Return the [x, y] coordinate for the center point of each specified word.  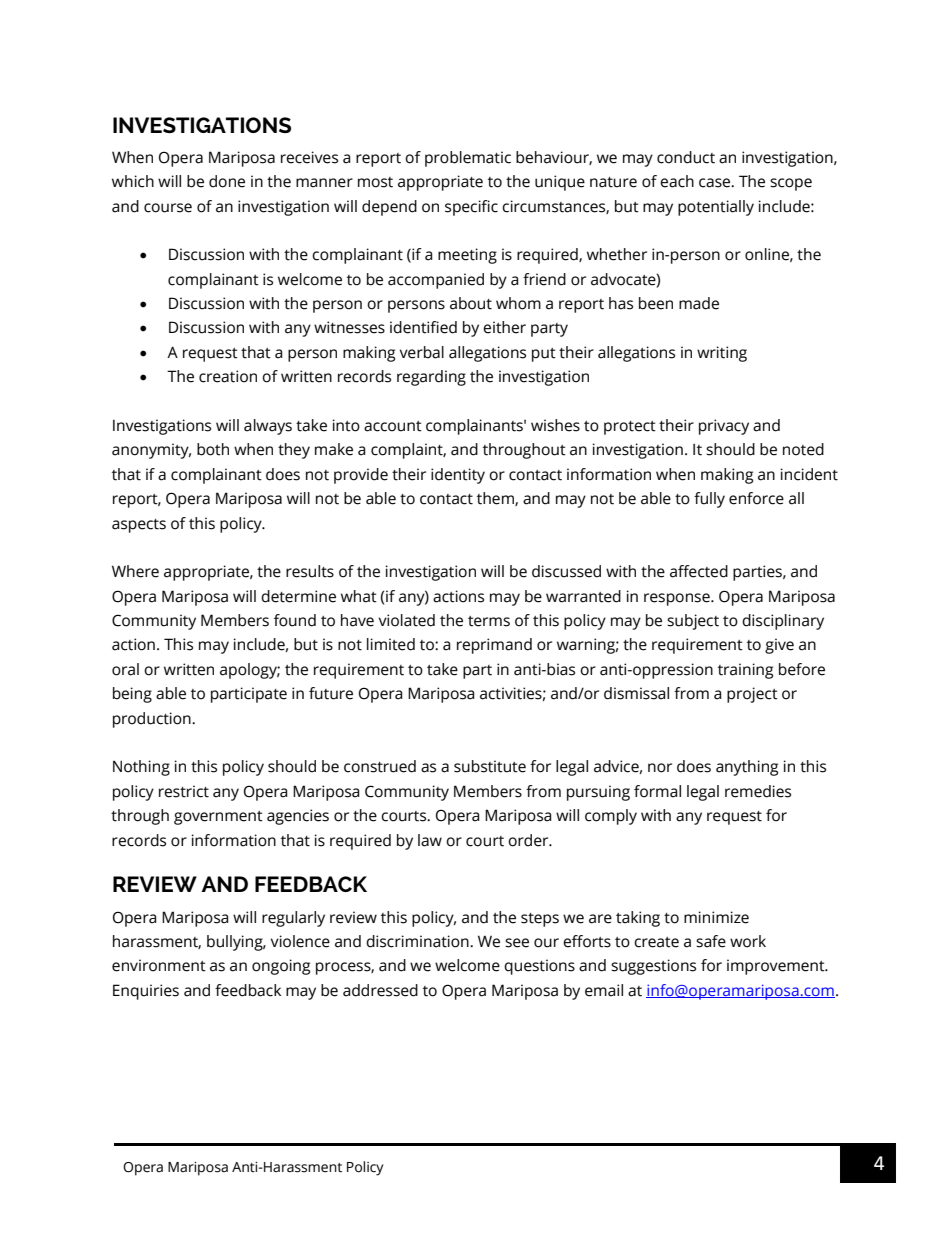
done [227, 181]
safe [711, 941]
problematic [468, 159]
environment [159, 965]
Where [135, 571]
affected [699, 571]
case [716, 183]
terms [489, 621]
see [517, 943]
